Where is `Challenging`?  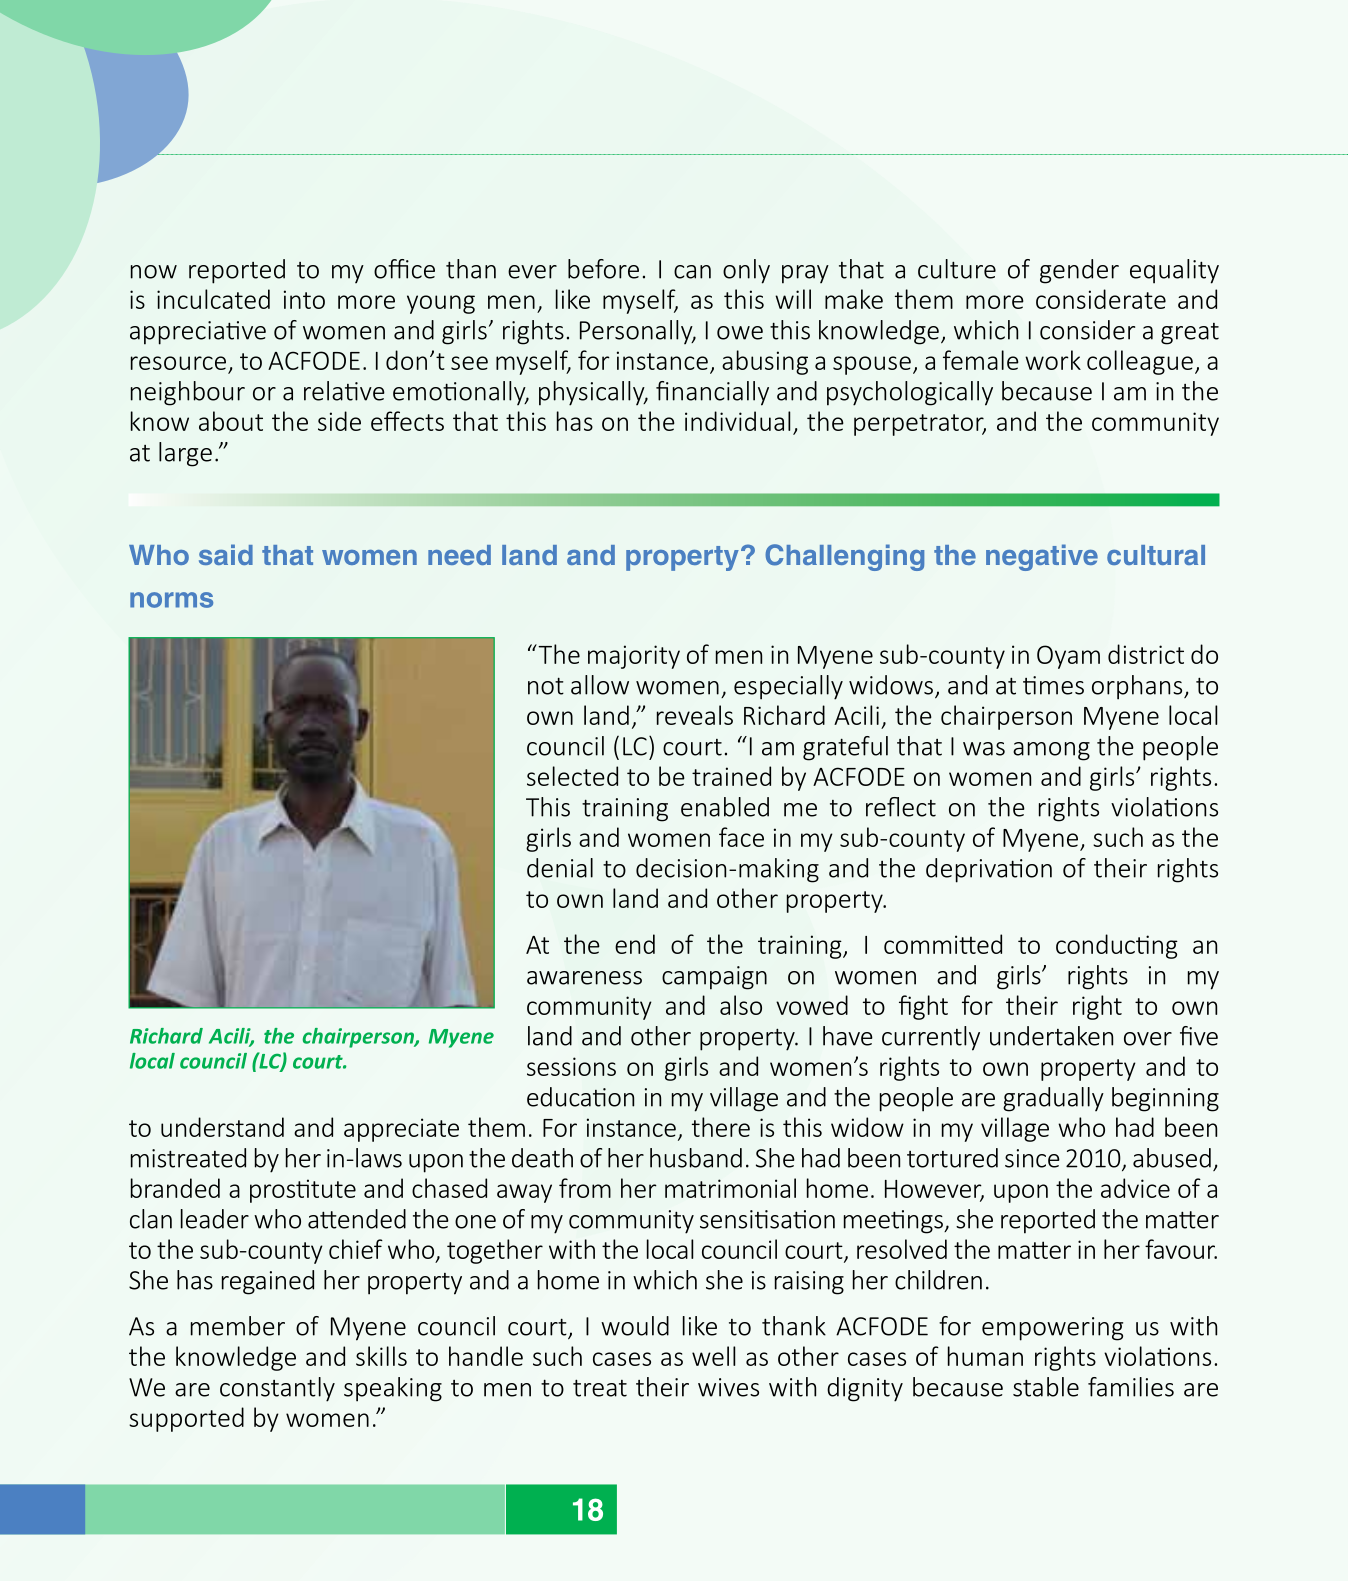 Challenging is located at coordinates (844, 557).
